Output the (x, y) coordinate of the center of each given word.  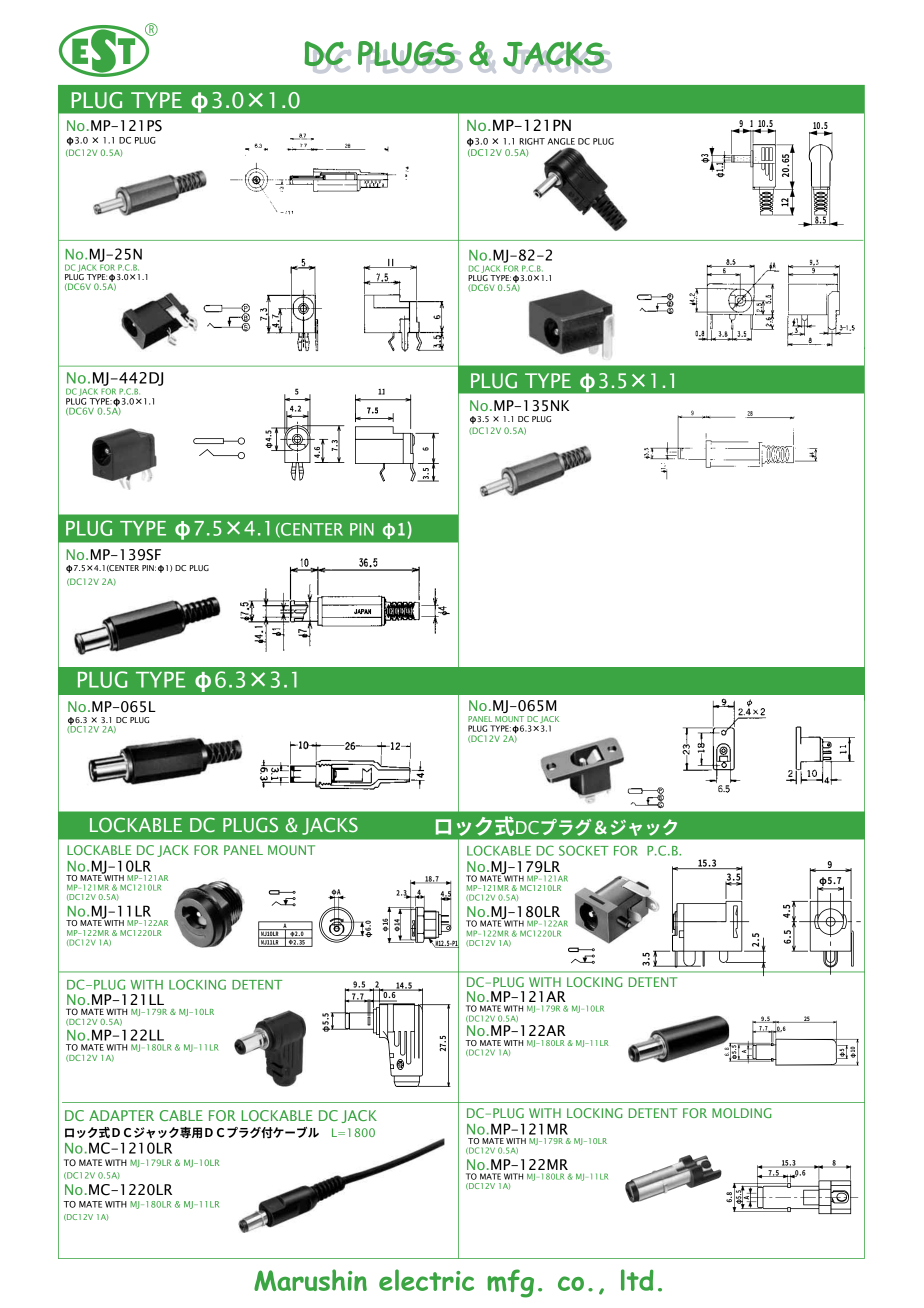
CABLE (181, 1115)
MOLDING (742, 1113)
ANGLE (561, 141)
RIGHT (532, 141)
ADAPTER (121, 1115)
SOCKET (584, 850)
